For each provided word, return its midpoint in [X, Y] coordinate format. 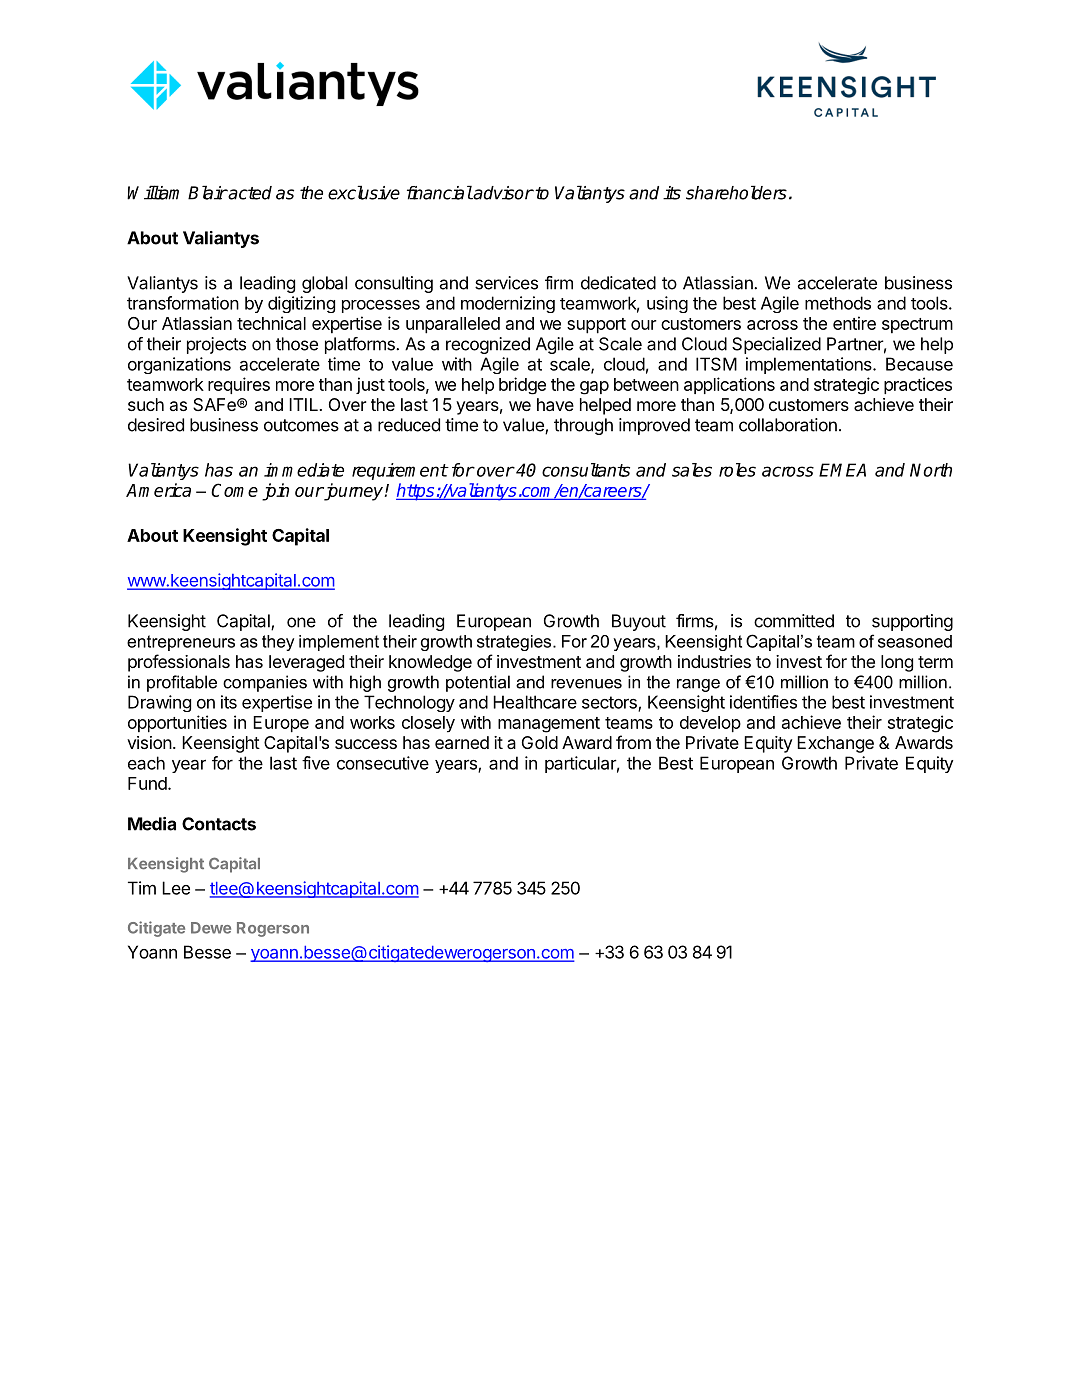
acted [249, 193]
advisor [503, 193]
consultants [586, 470]
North [931, 470]
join [275, 492]
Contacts [219, 824]
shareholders [736, 192]
